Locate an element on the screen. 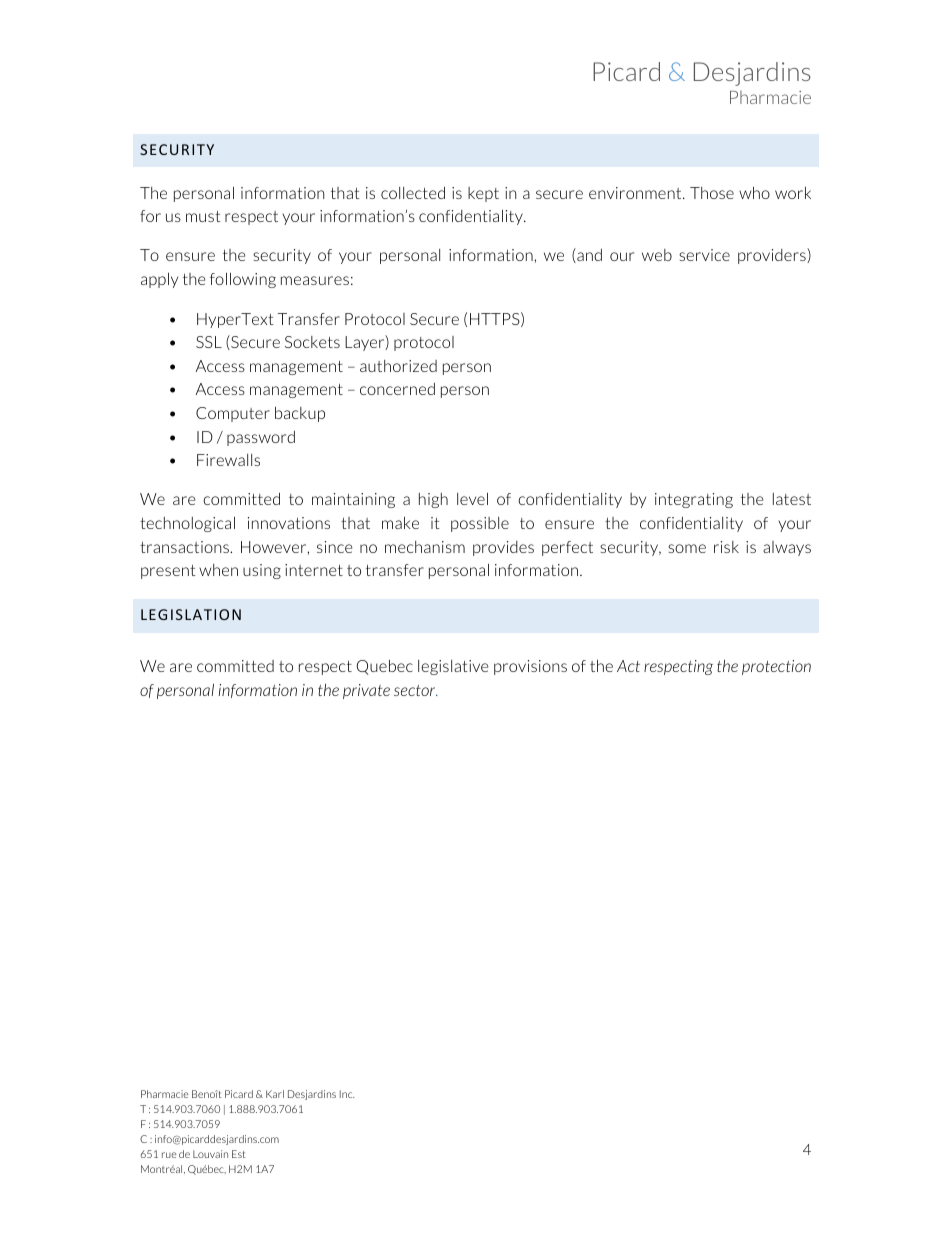 This screenshot has width=952, height=1233. rue is located at coordinates (169, 1155).
